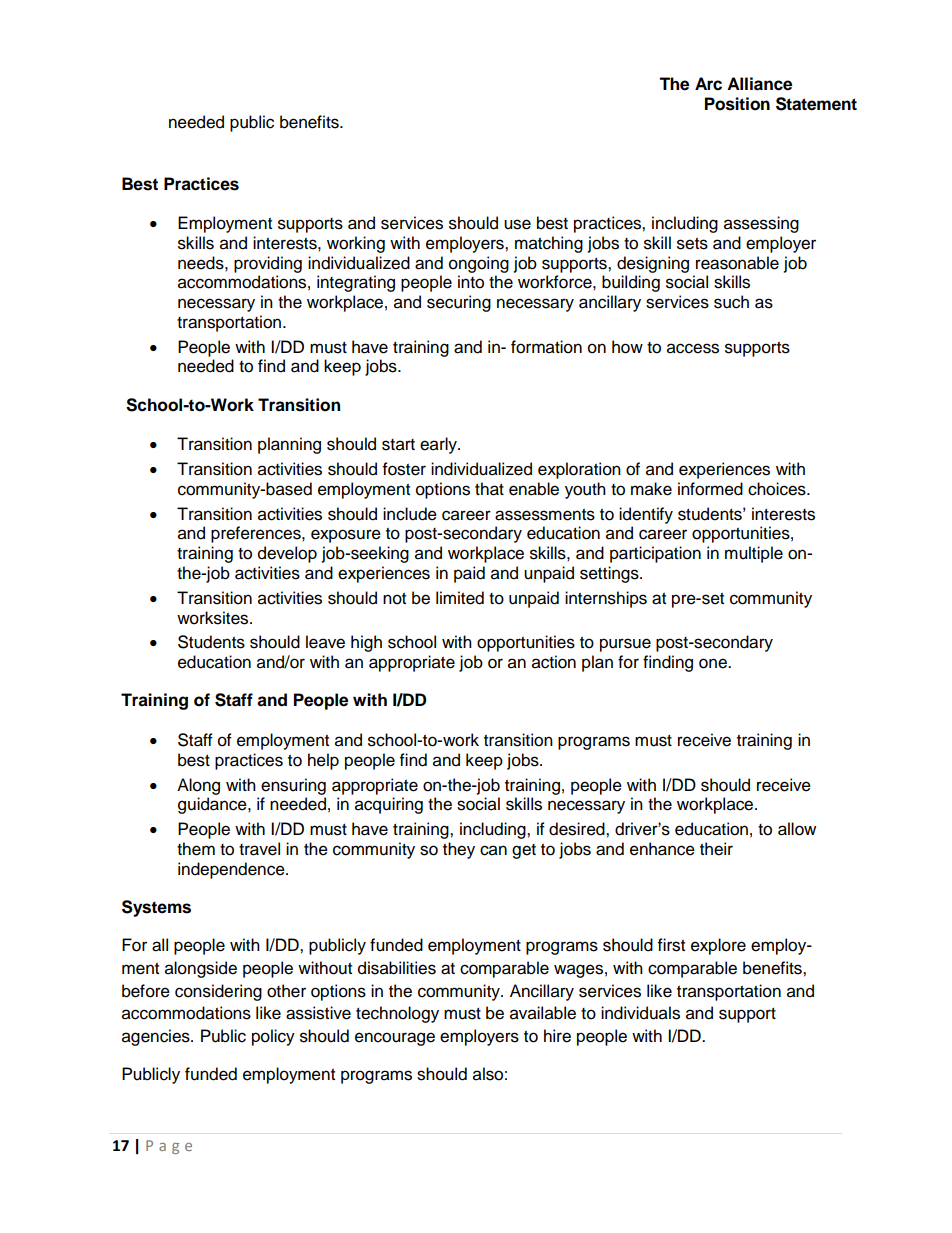  Describe the element at coordinates (218, 992) in the image. I see `considering` at that location.
